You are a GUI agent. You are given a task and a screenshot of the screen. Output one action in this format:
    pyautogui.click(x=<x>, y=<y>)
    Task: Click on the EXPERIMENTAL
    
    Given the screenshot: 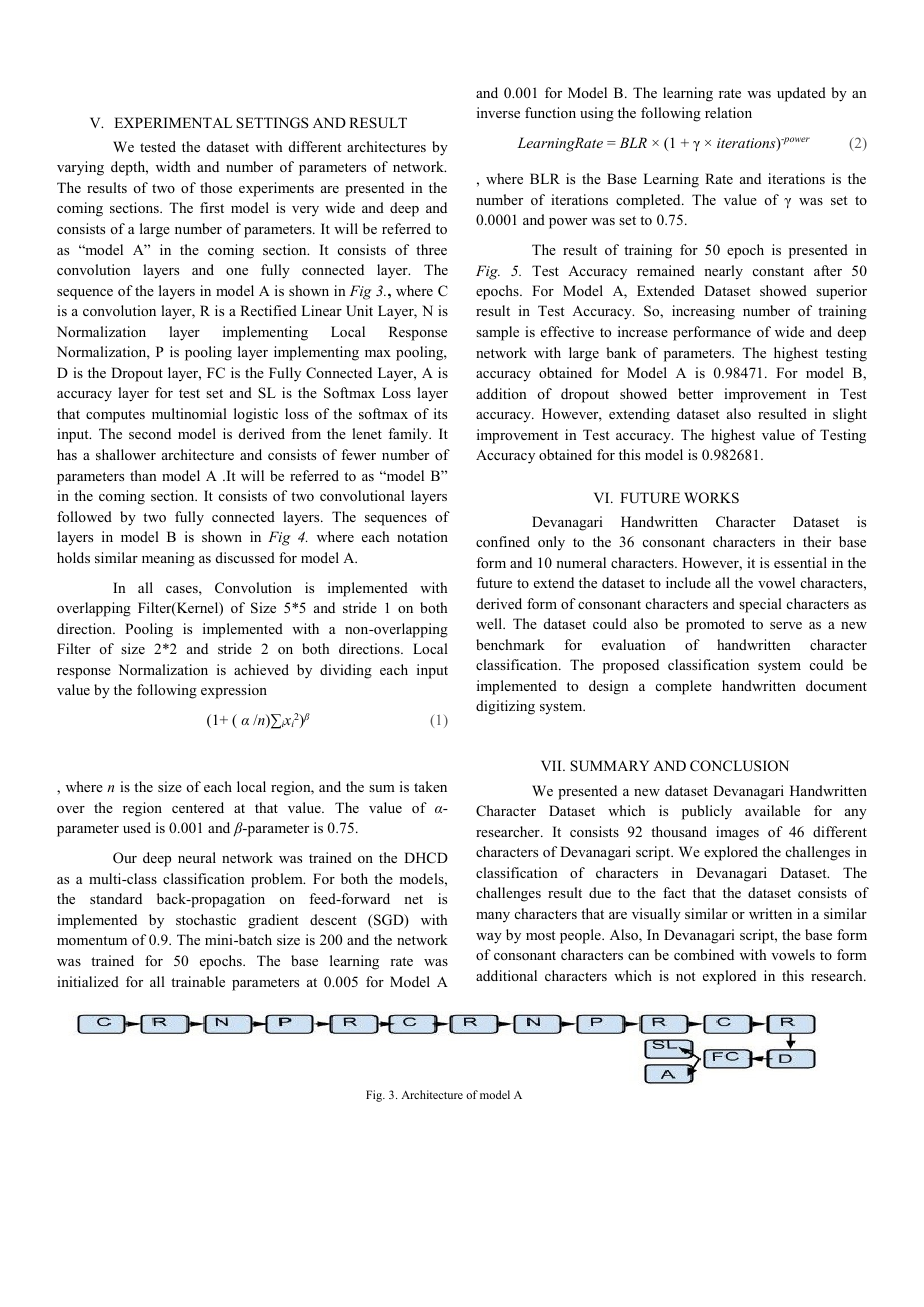 What is the action you would take?
    pyautogui.click(x=173, y=122)
